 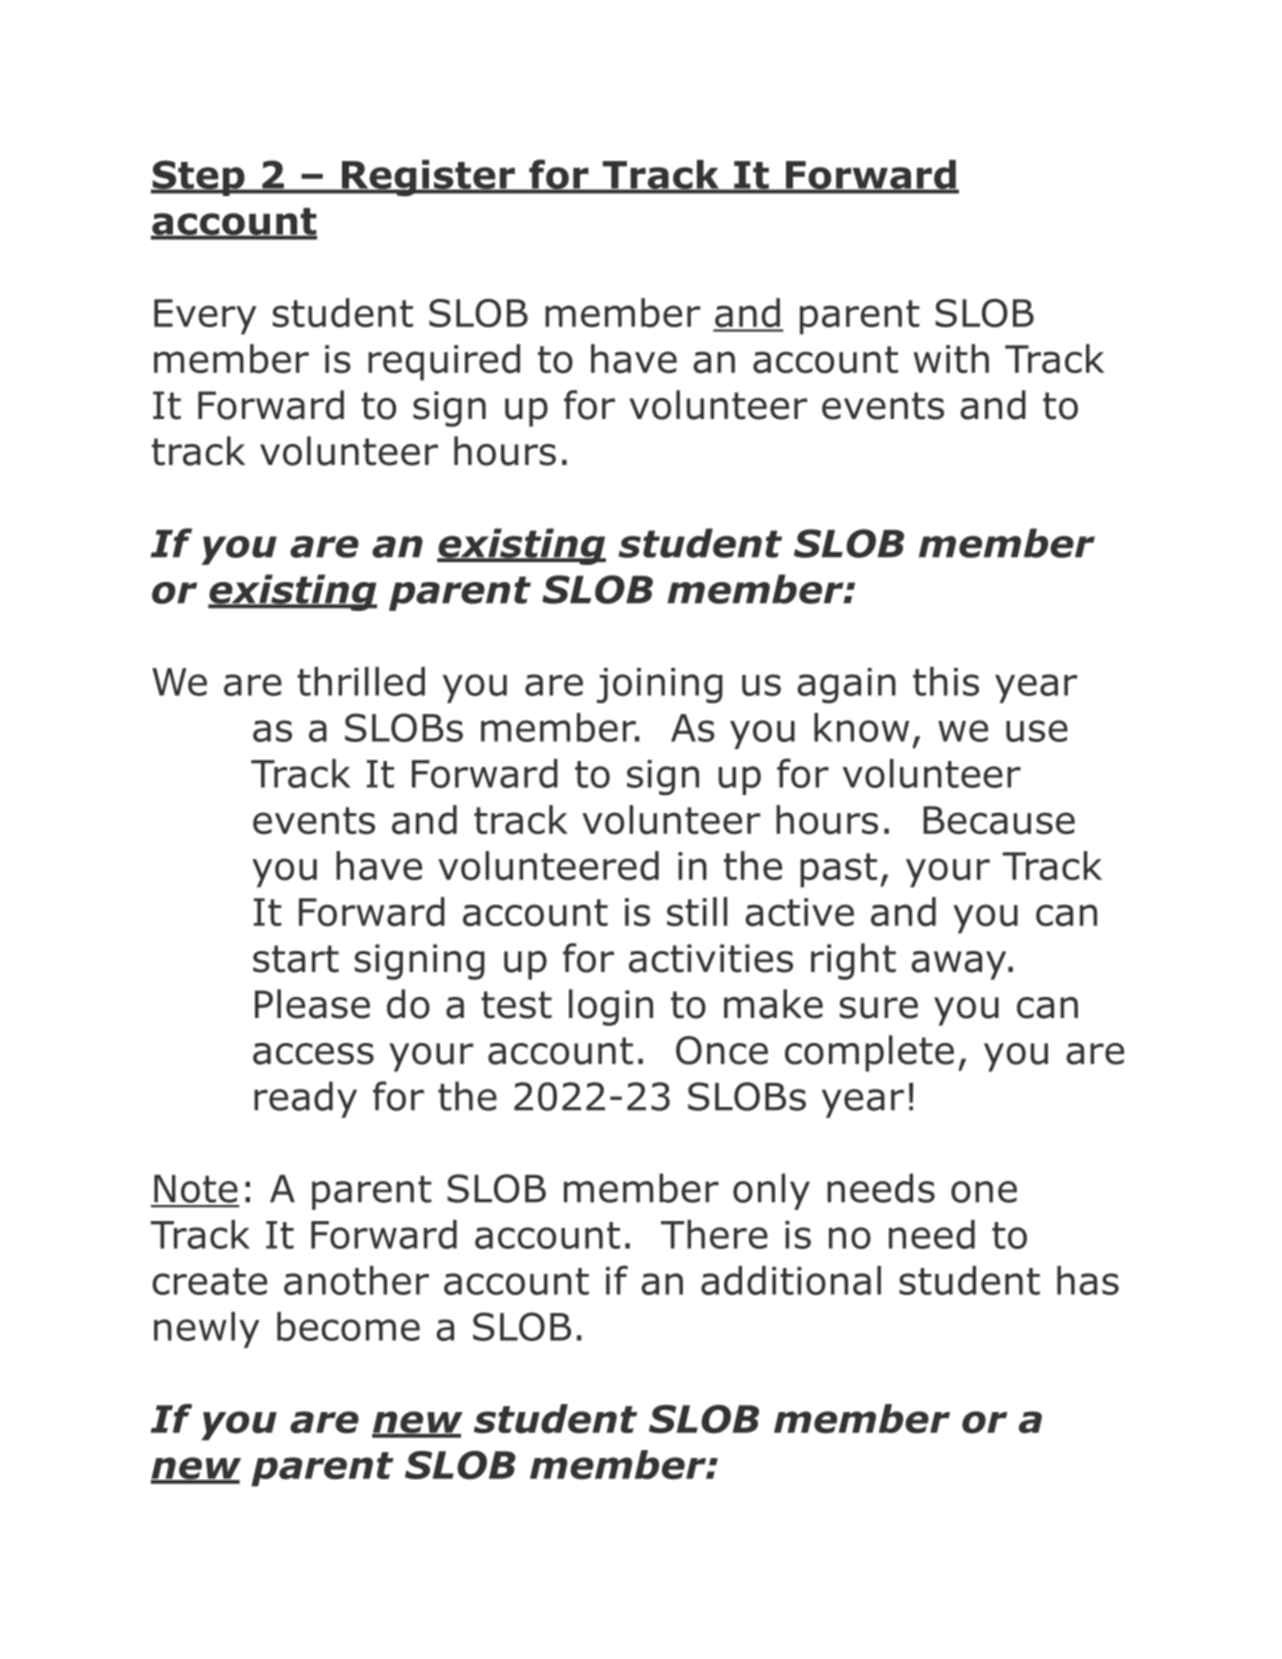 What do you see at coordinates (199, 178) in the page?
I see `Step` at bounding box center [199, 178].
